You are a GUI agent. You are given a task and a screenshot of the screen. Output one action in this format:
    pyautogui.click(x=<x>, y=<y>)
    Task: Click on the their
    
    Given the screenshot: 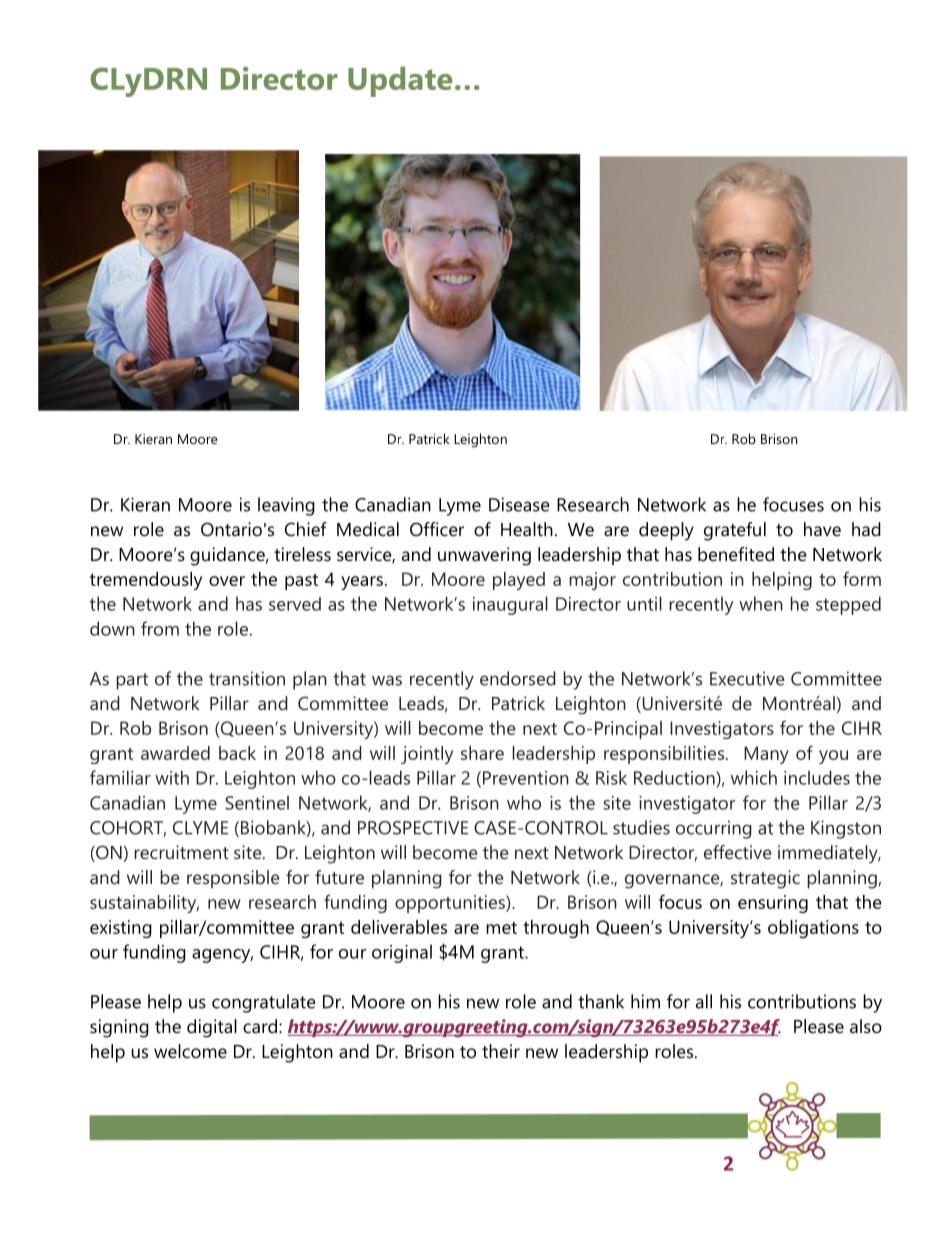 What is the action you would take?
    pyautogui.click(x=501, y=1051)
